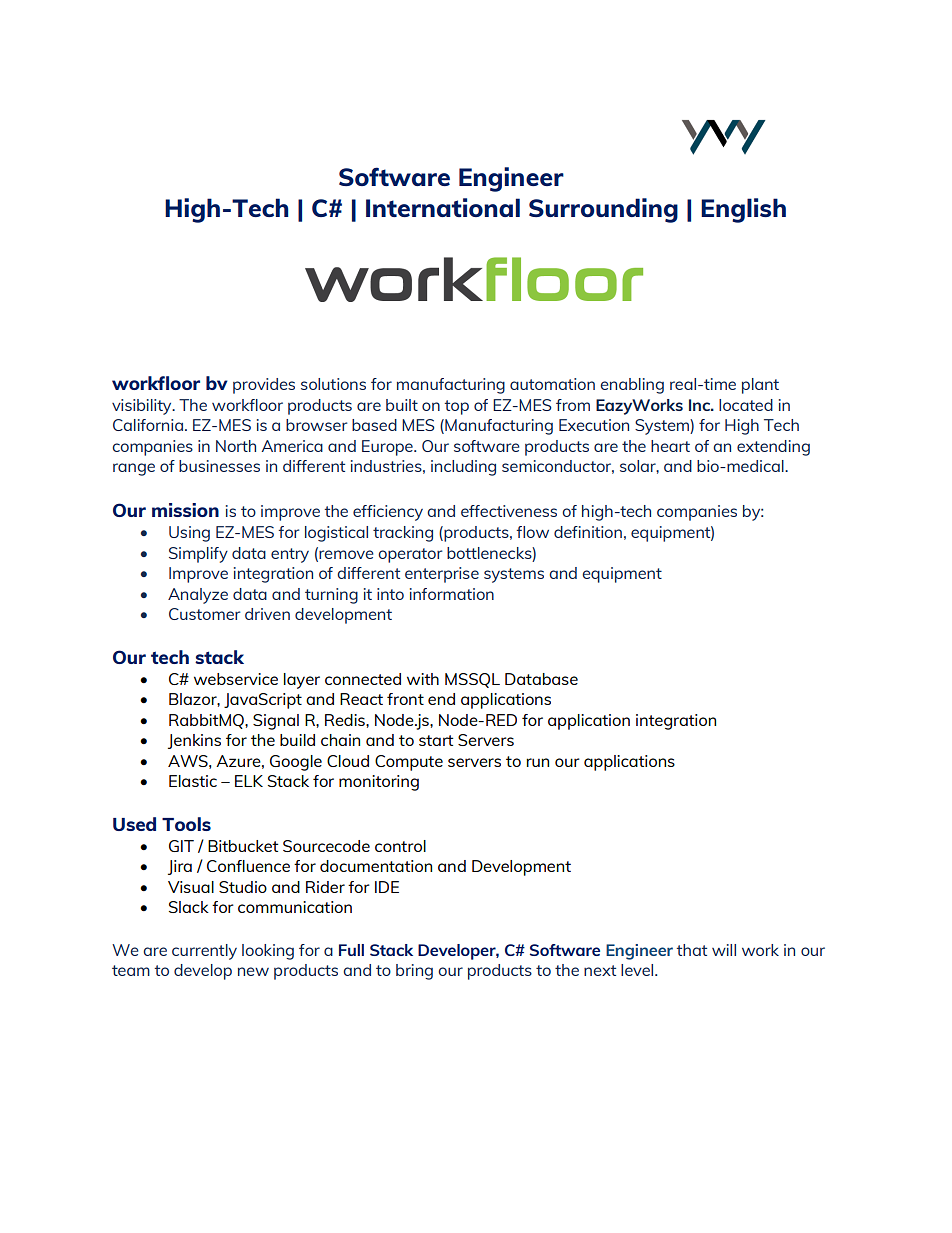 The width and height of the screenshot is (952, 1233). What do you see at coordinates (443, 207) in the screenshot?
I see `International` at bounding box center [443, 207].
